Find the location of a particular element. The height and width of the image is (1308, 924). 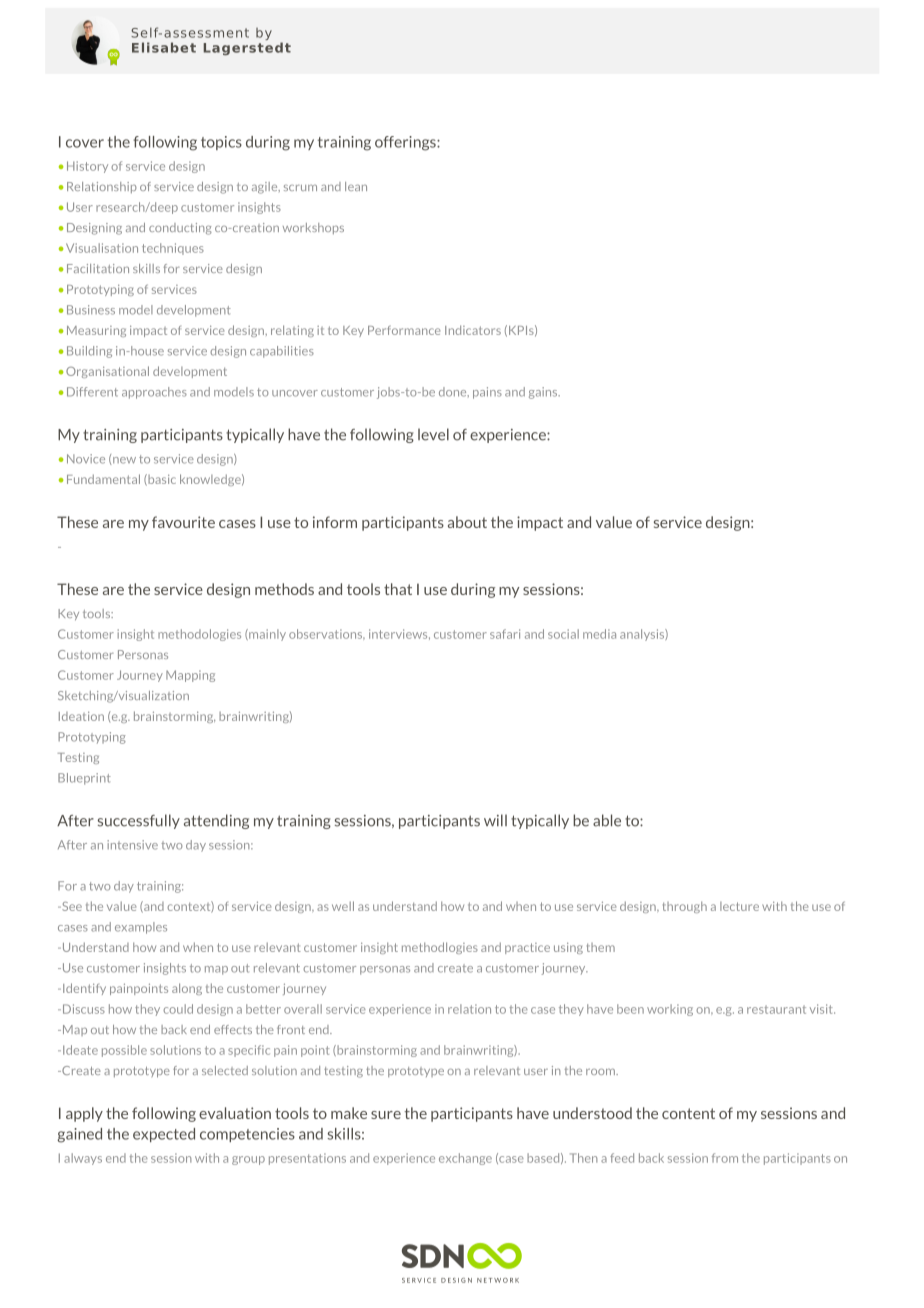

successfully is located at coordinates (139, 821).
